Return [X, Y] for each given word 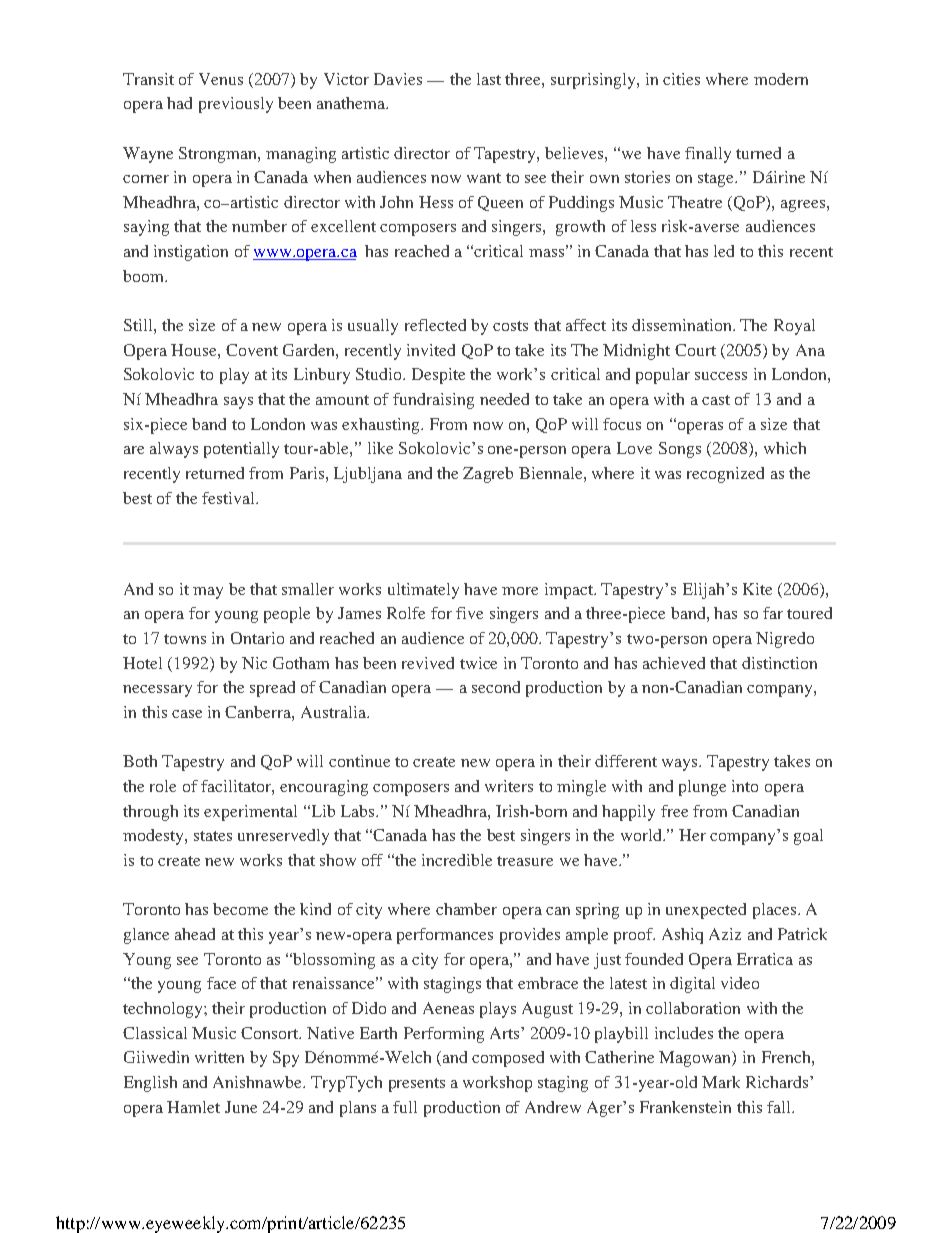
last [489, 79]
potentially [241, 450]
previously [236, 105]
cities [681, 79]
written [219, 1057]
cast [716, 400]
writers [509, 786]
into [745, 786]
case [187, 714]
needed [504, 399]
